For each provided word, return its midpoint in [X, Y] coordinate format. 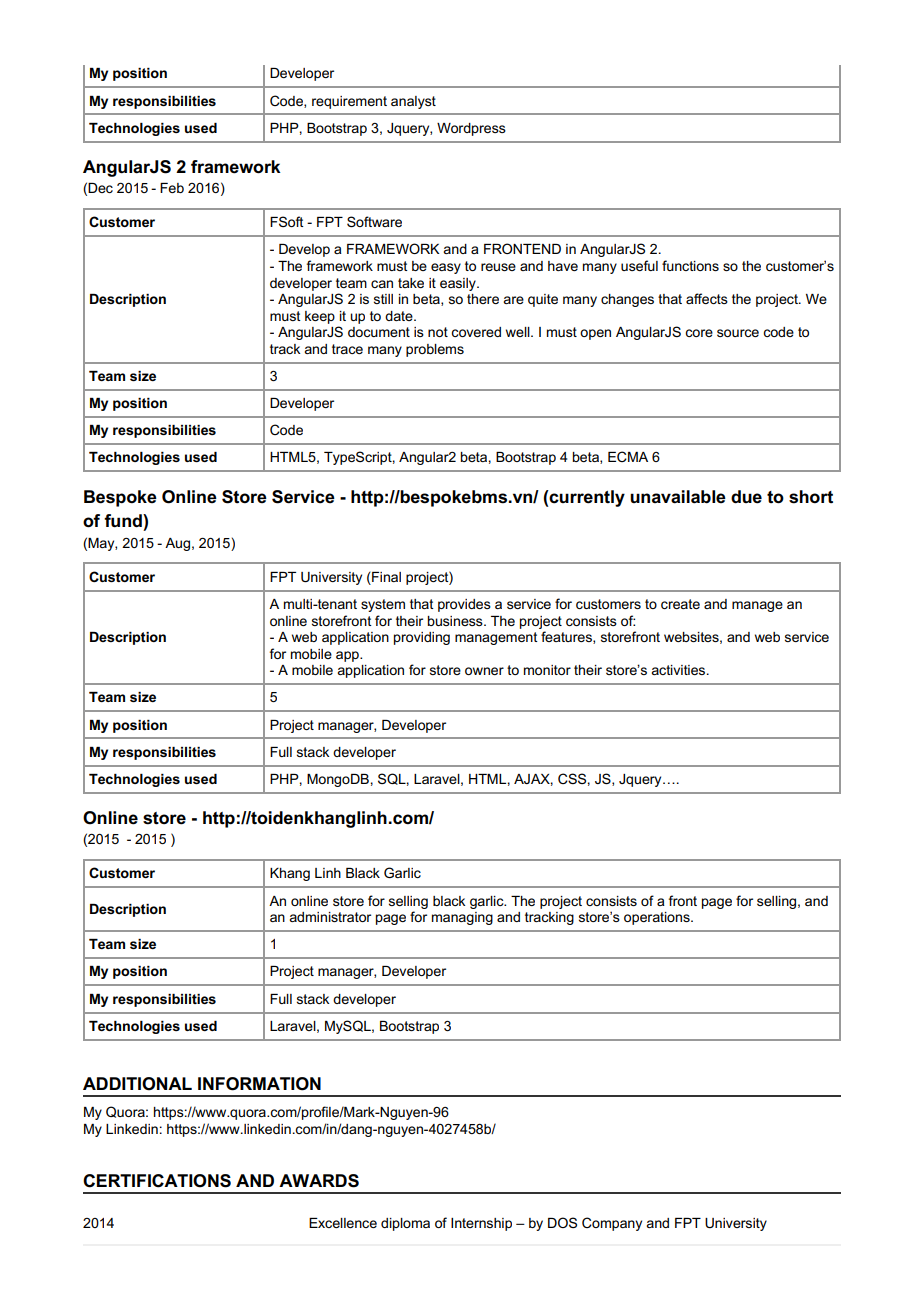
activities [679, 670]
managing [462, 918]
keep [320, 317]
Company [612, 1224]
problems [435, 350]
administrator [330, 917]
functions [690, 265]
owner [484, 671]
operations [658, 918]
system [383, 605]
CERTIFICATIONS [157, 1181]
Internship [481, 1224]
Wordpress [471, 129]
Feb [172, 188]
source [738, 333]
